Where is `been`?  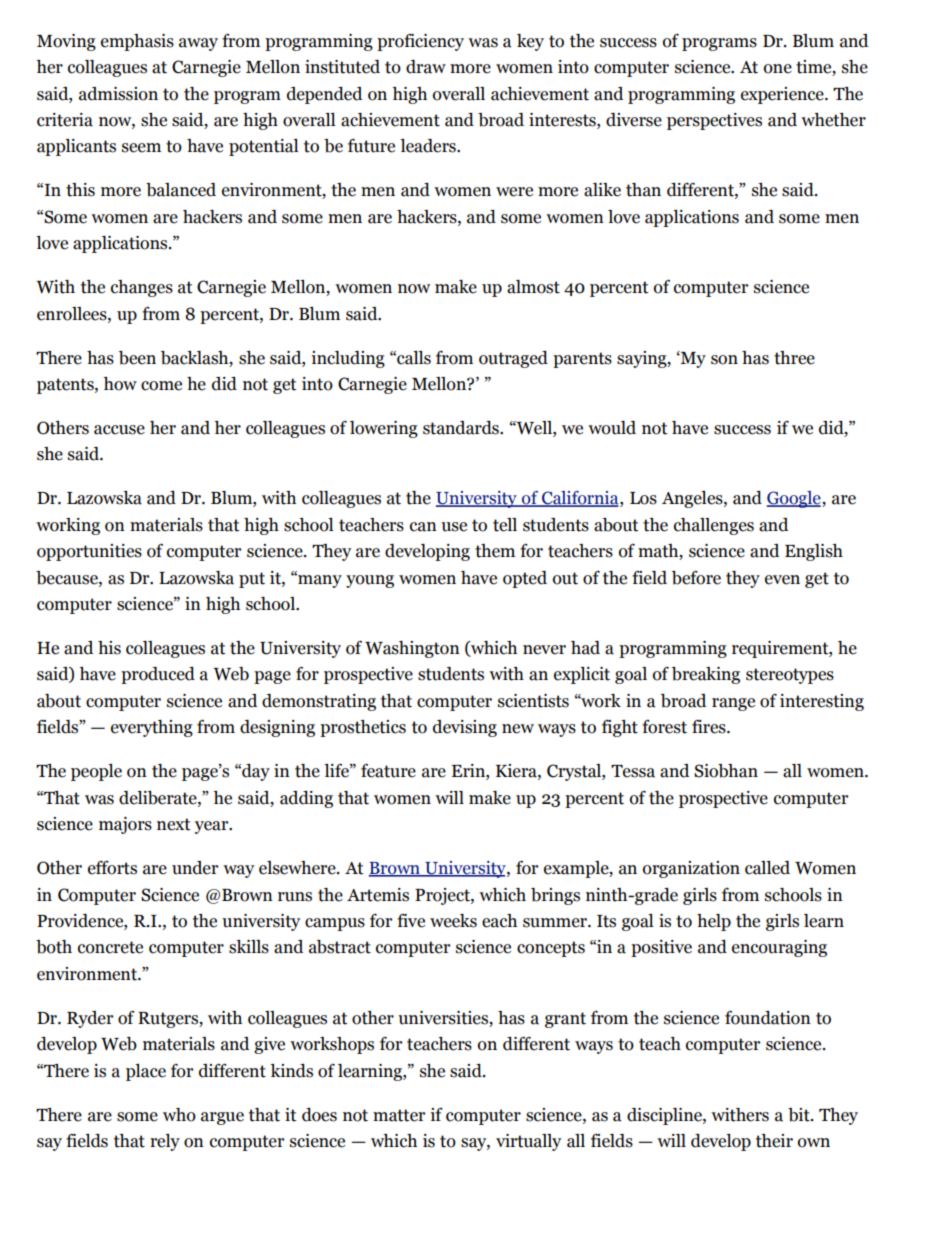 been is located at coordinates (137, 358).
